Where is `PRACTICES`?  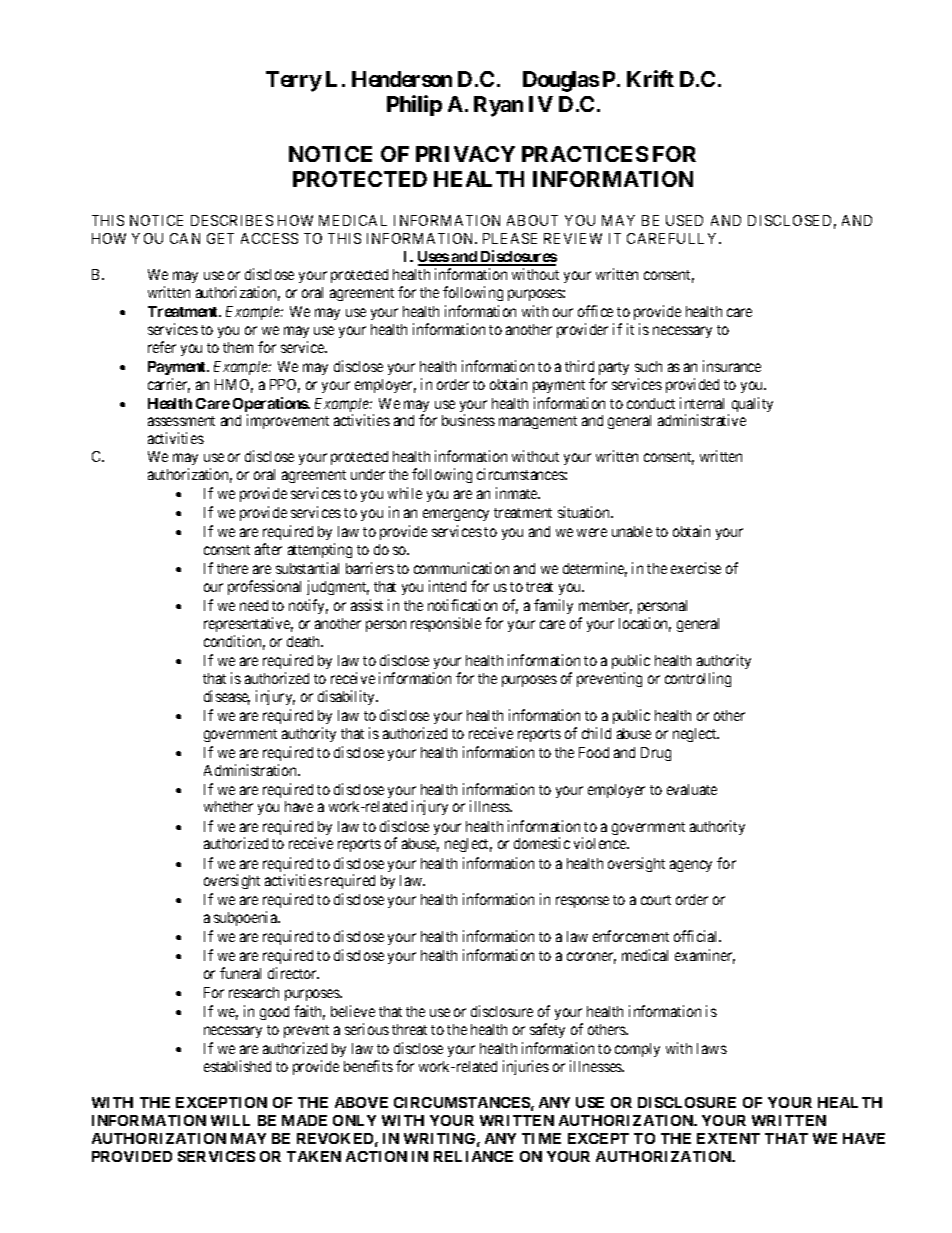
PRACTICES is located at coordinates (585, 154).
